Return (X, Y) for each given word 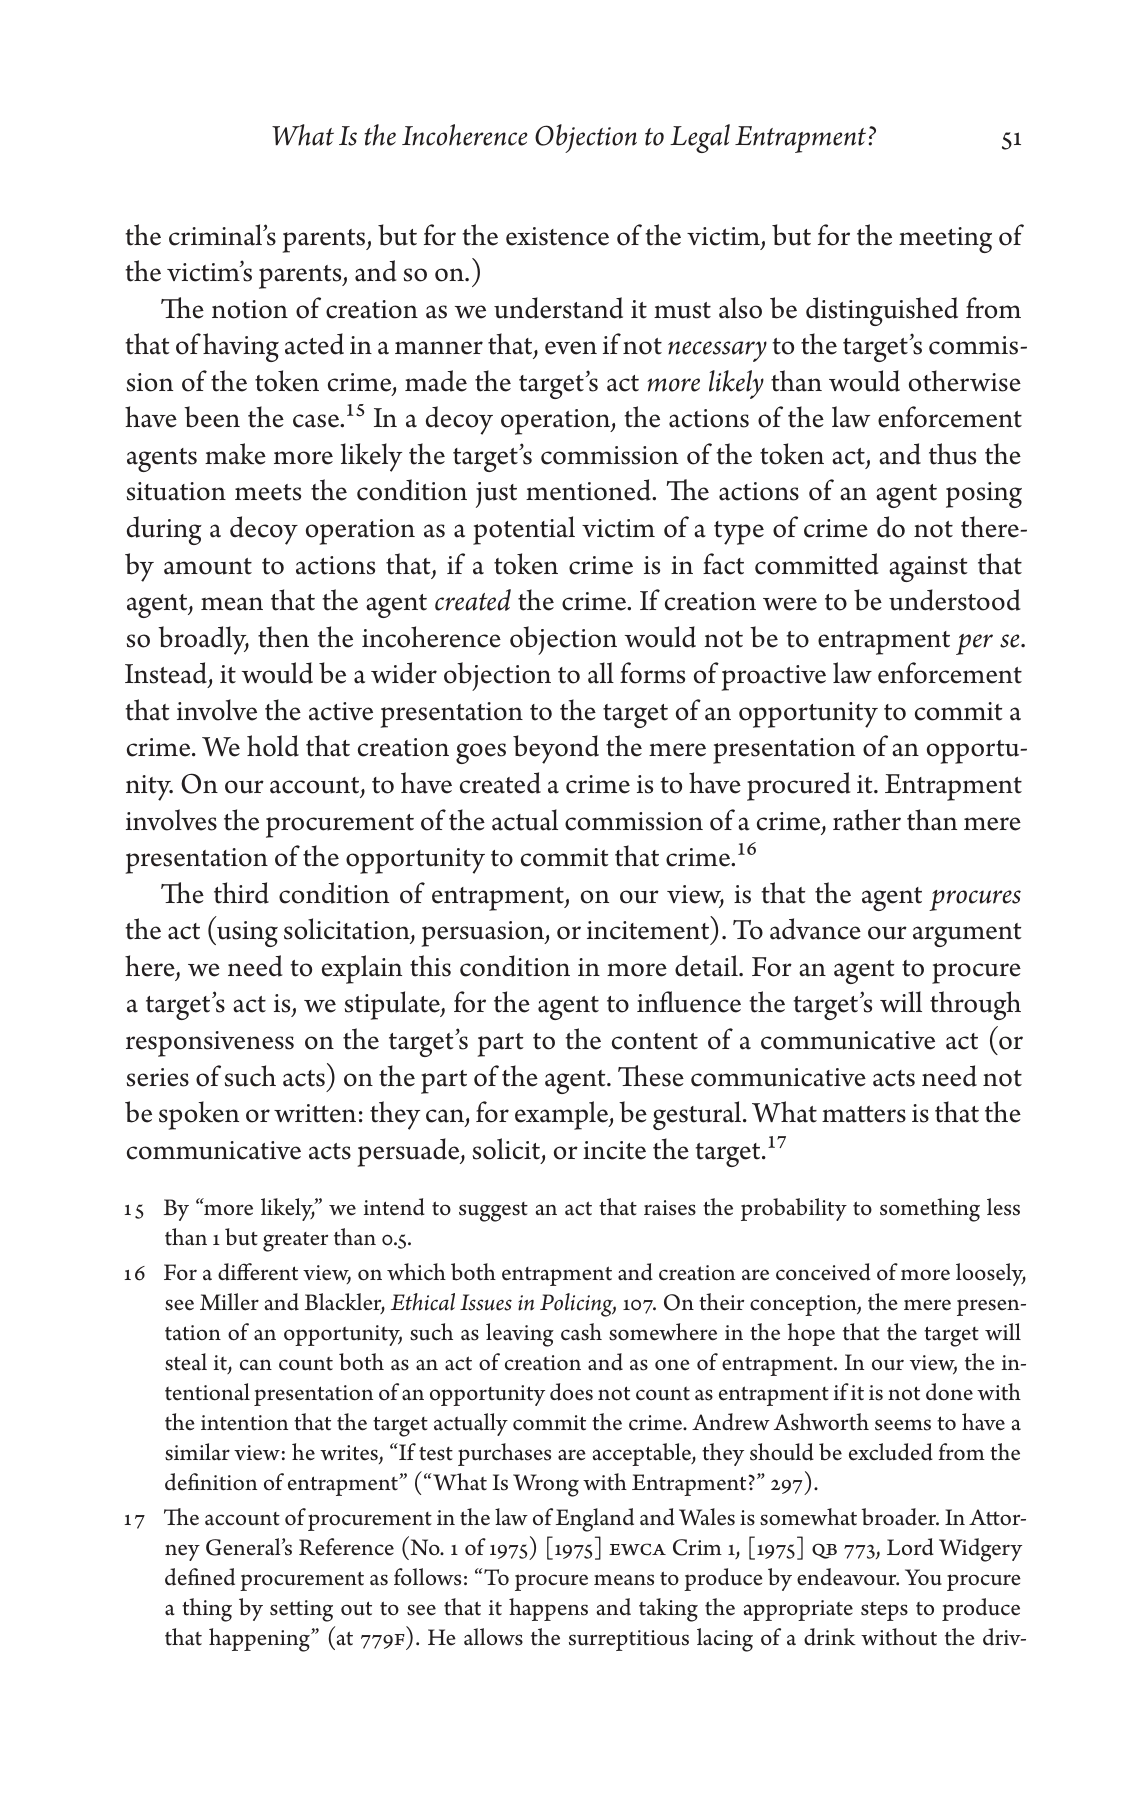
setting (301, 1611)
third (241, 893)
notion (250, 309)
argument (967, 935)
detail (707, 966)
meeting (945, 240)
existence (557, 236)
